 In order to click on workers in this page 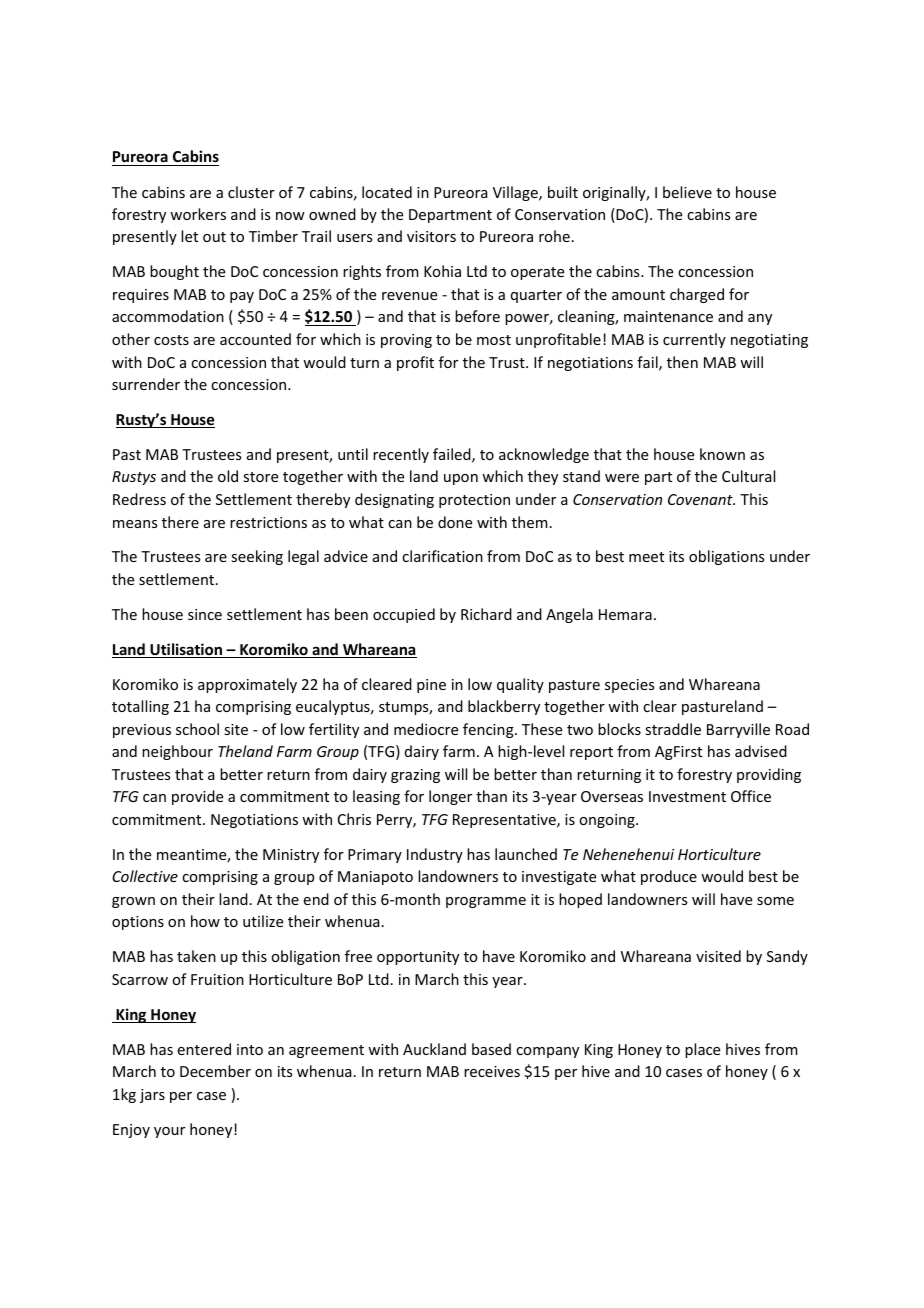, I will do `click(198, 214)`.
